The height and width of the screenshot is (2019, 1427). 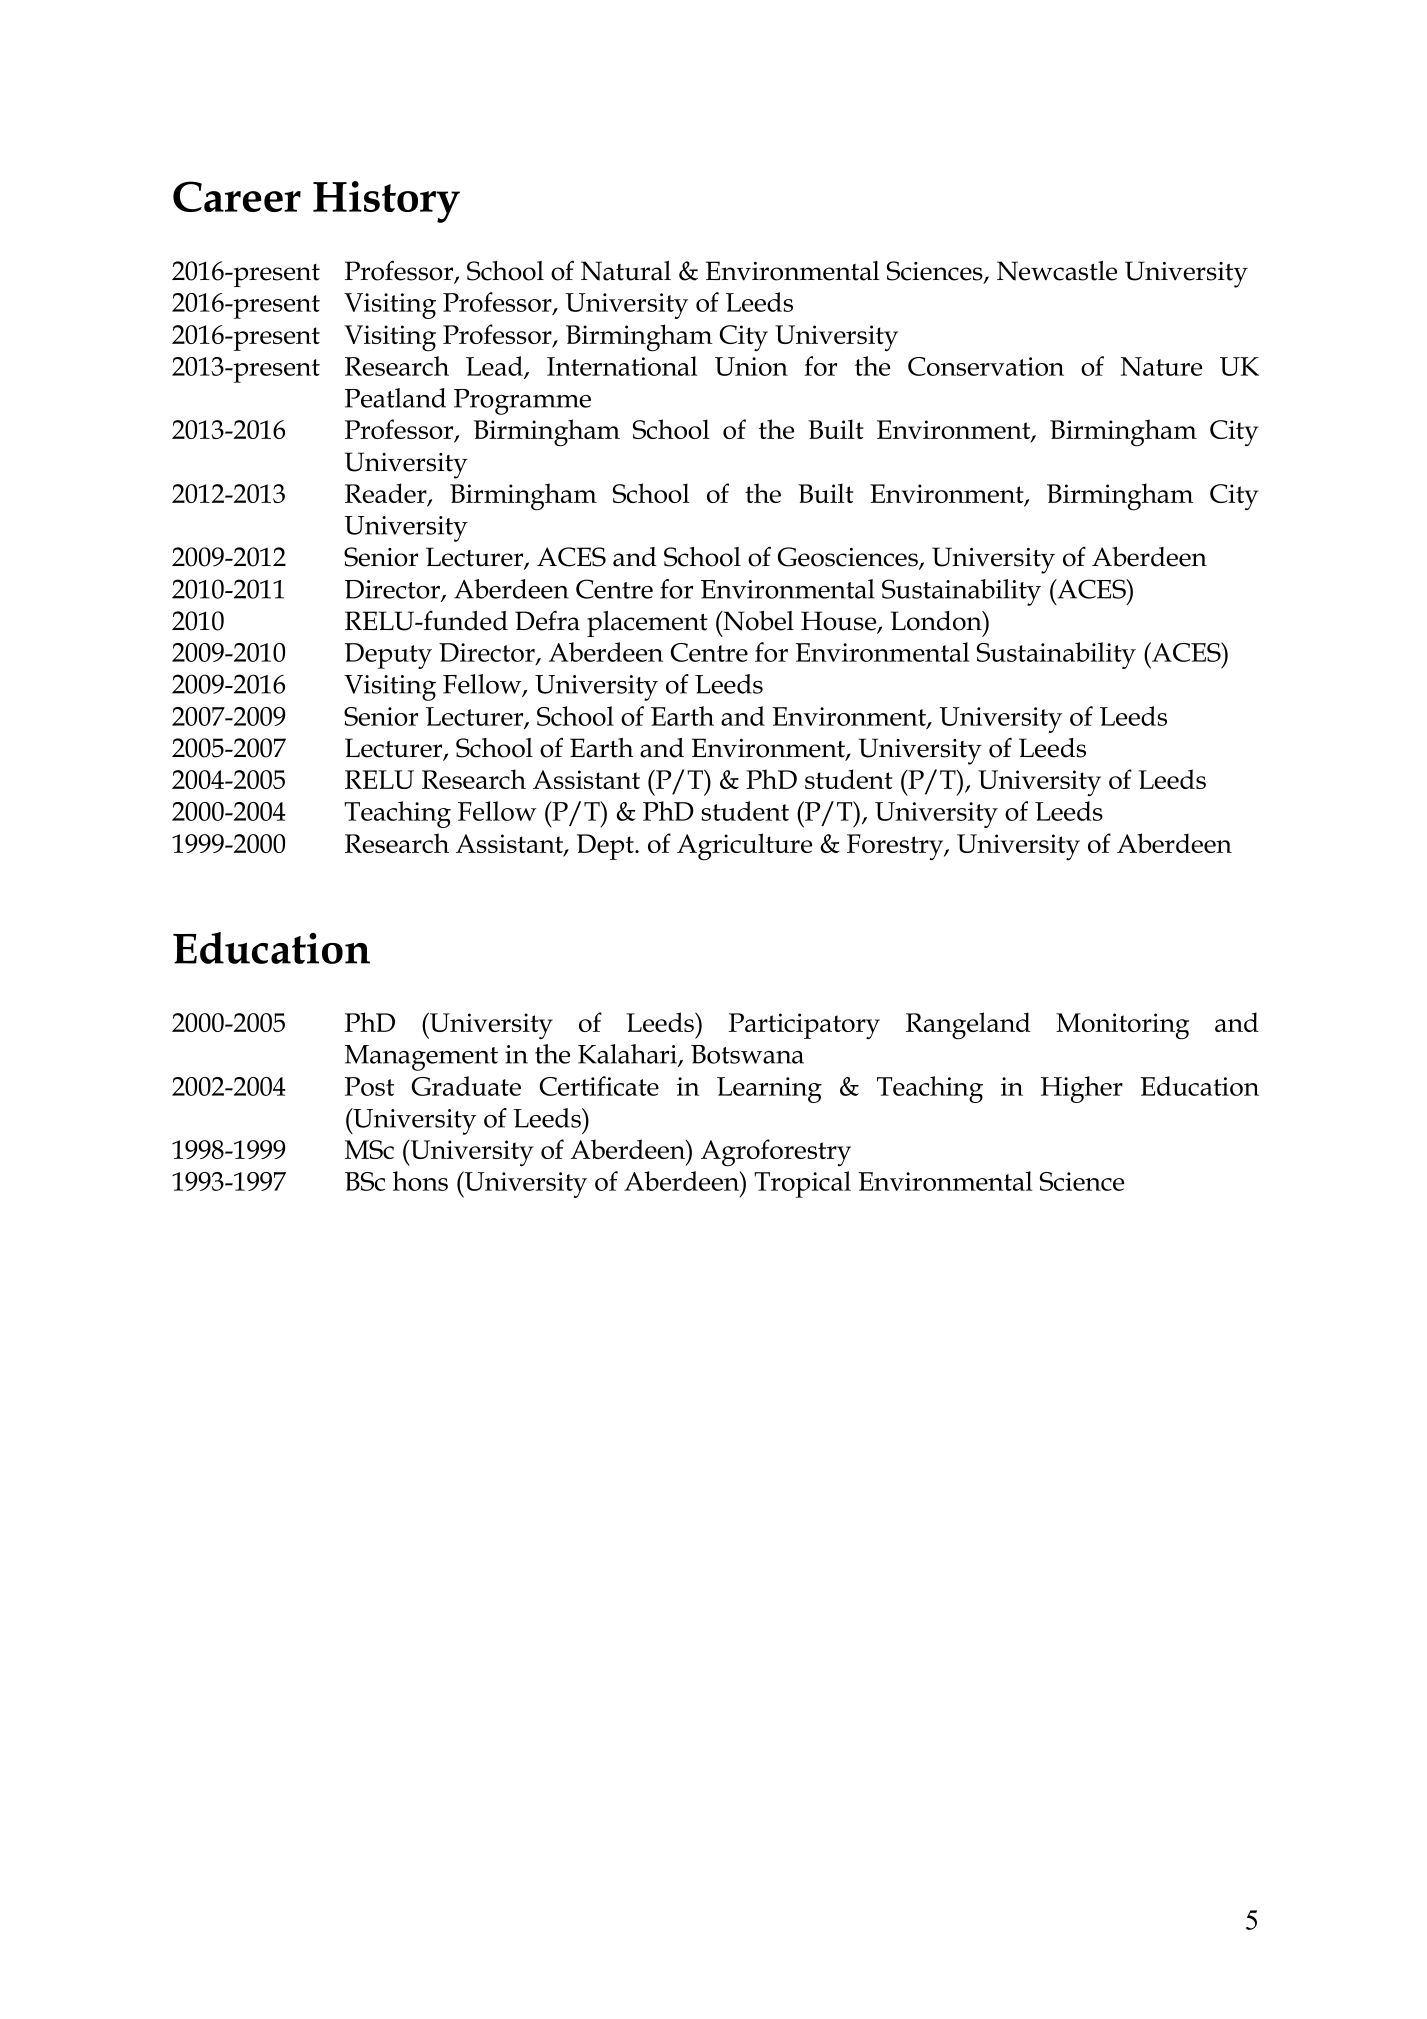 I want to click on History, so click(x=386, y=202).
